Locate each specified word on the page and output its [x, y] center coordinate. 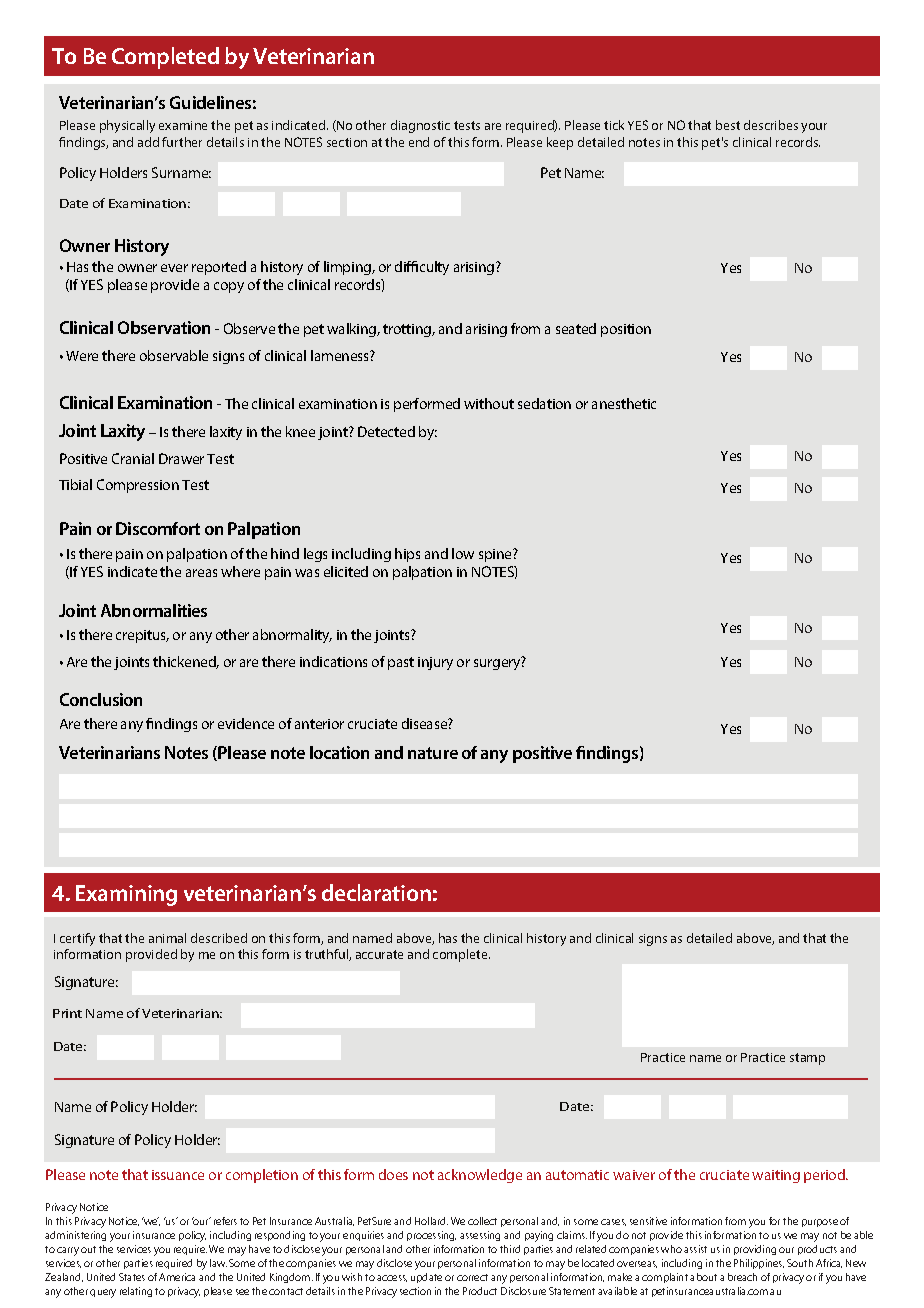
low [463, 553]
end [419, 142]
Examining [126, 895]
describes [771, 125]
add [148, 142]
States [132, 1277]
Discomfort [158, 528]
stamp [807, 1059]
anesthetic [624, 403]
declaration [376, 892]
